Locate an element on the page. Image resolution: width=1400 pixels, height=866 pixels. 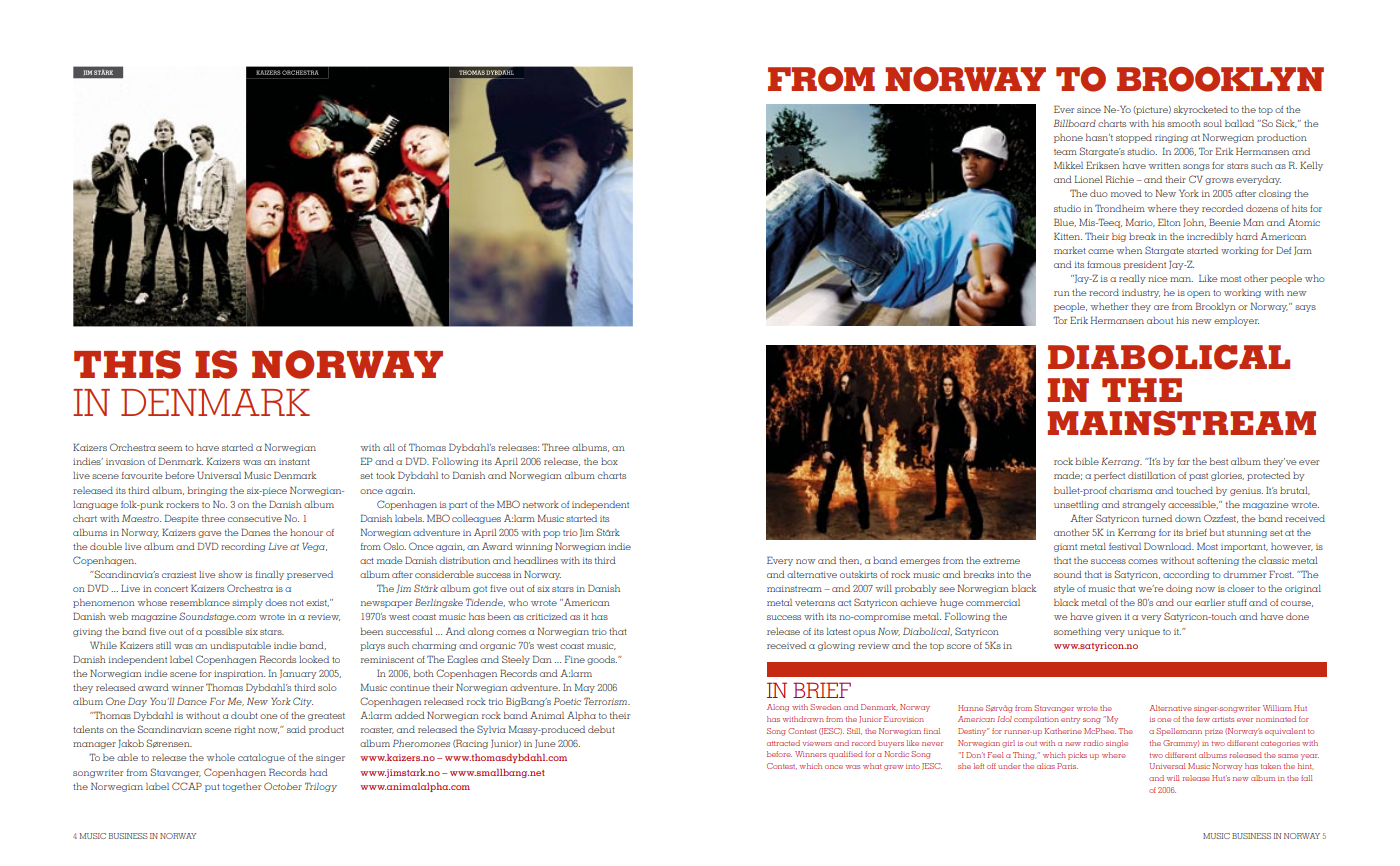
whether is located at coordinates (1109, 306).
